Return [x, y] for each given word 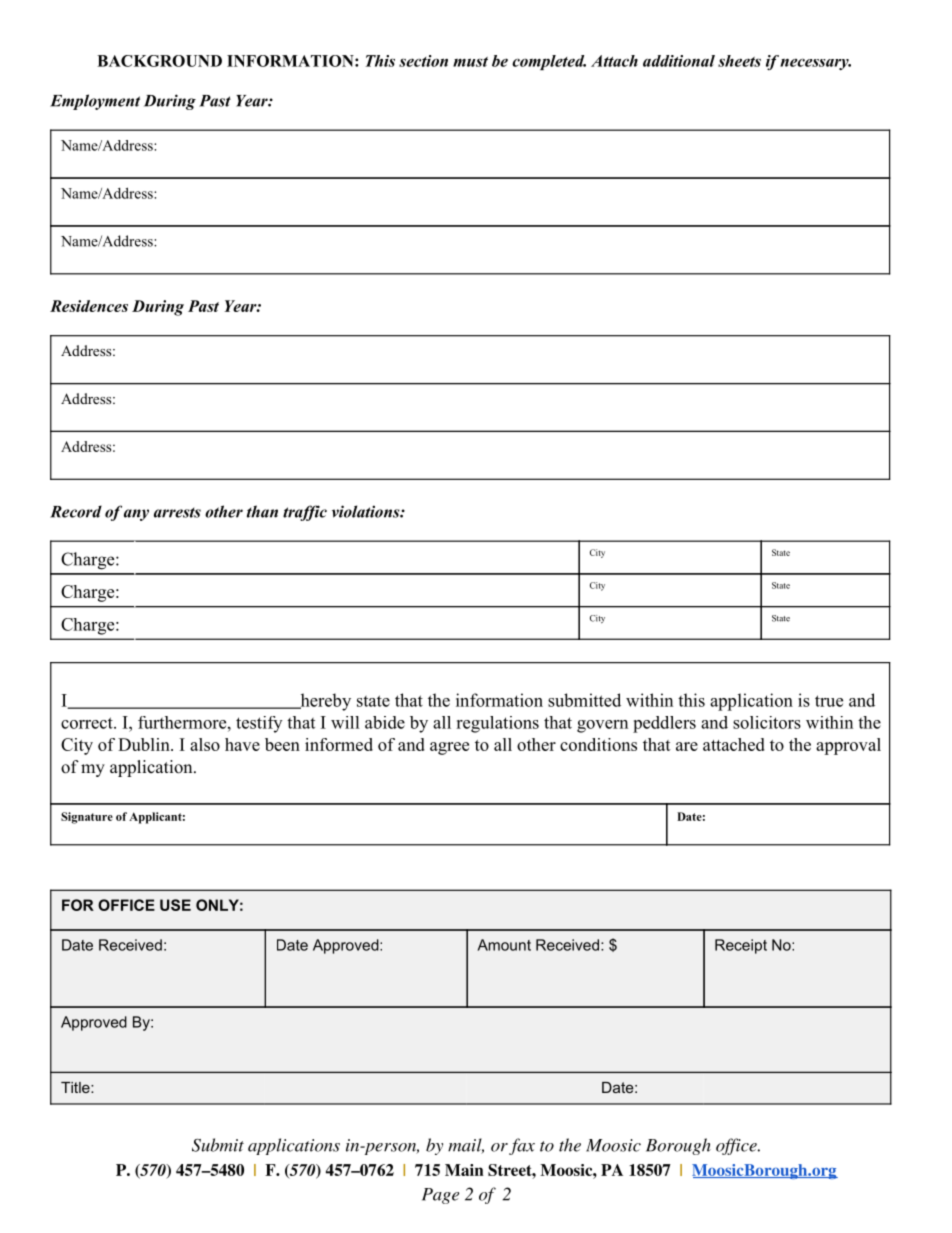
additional [679, 61]
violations [366, 511]
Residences [89, 306]
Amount [504, 945]
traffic [305, 513]
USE [175, 905]
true [829, 701]
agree [449, 748]
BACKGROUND [159, 61]
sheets [739, 61]
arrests [177, 513]
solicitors [767, 722]
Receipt [741, 946]
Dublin [145, 744]
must [470, 62]
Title [76, 1087]
